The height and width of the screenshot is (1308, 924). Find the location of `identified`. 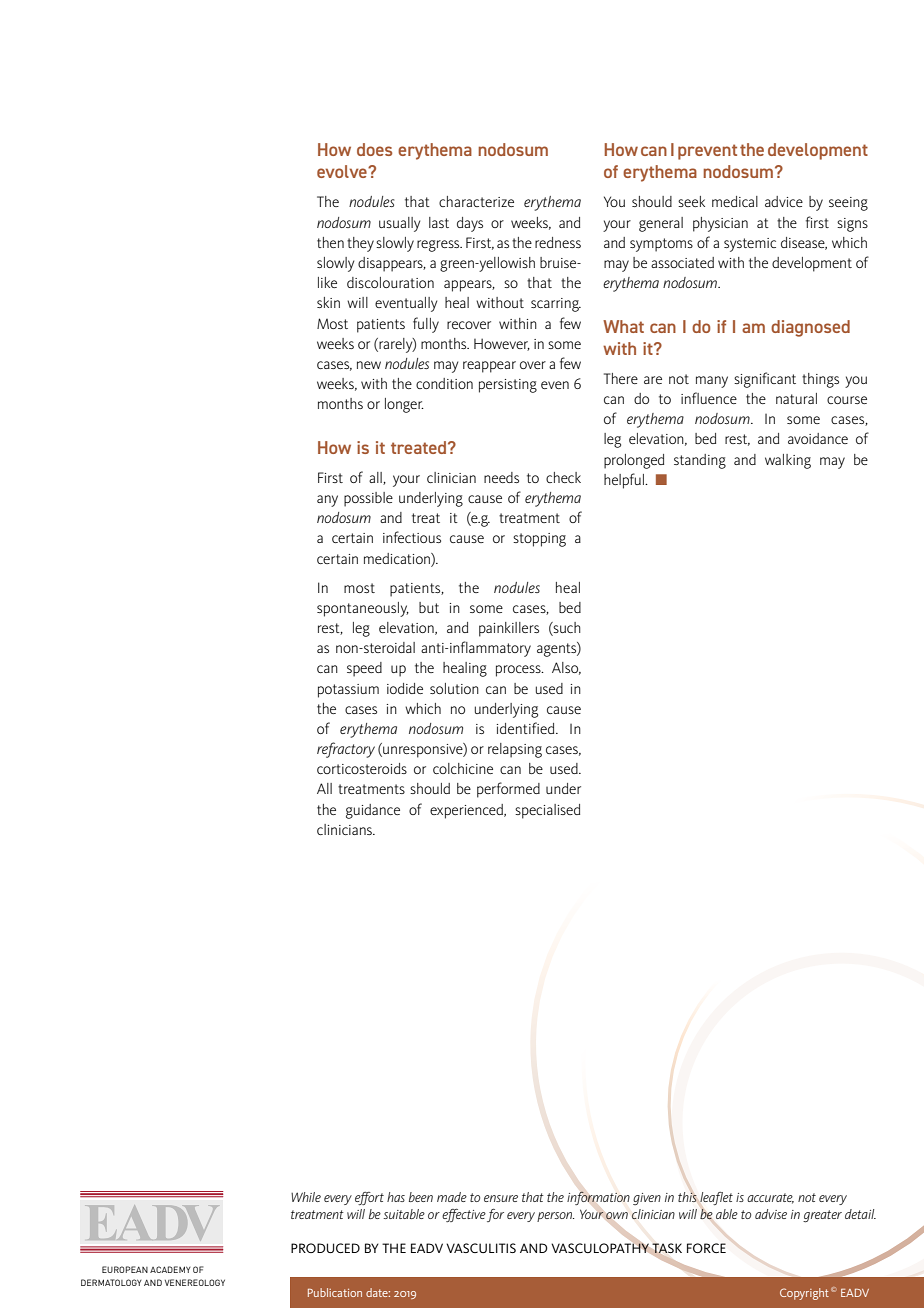

identified is located at coordinates (527, 728).
